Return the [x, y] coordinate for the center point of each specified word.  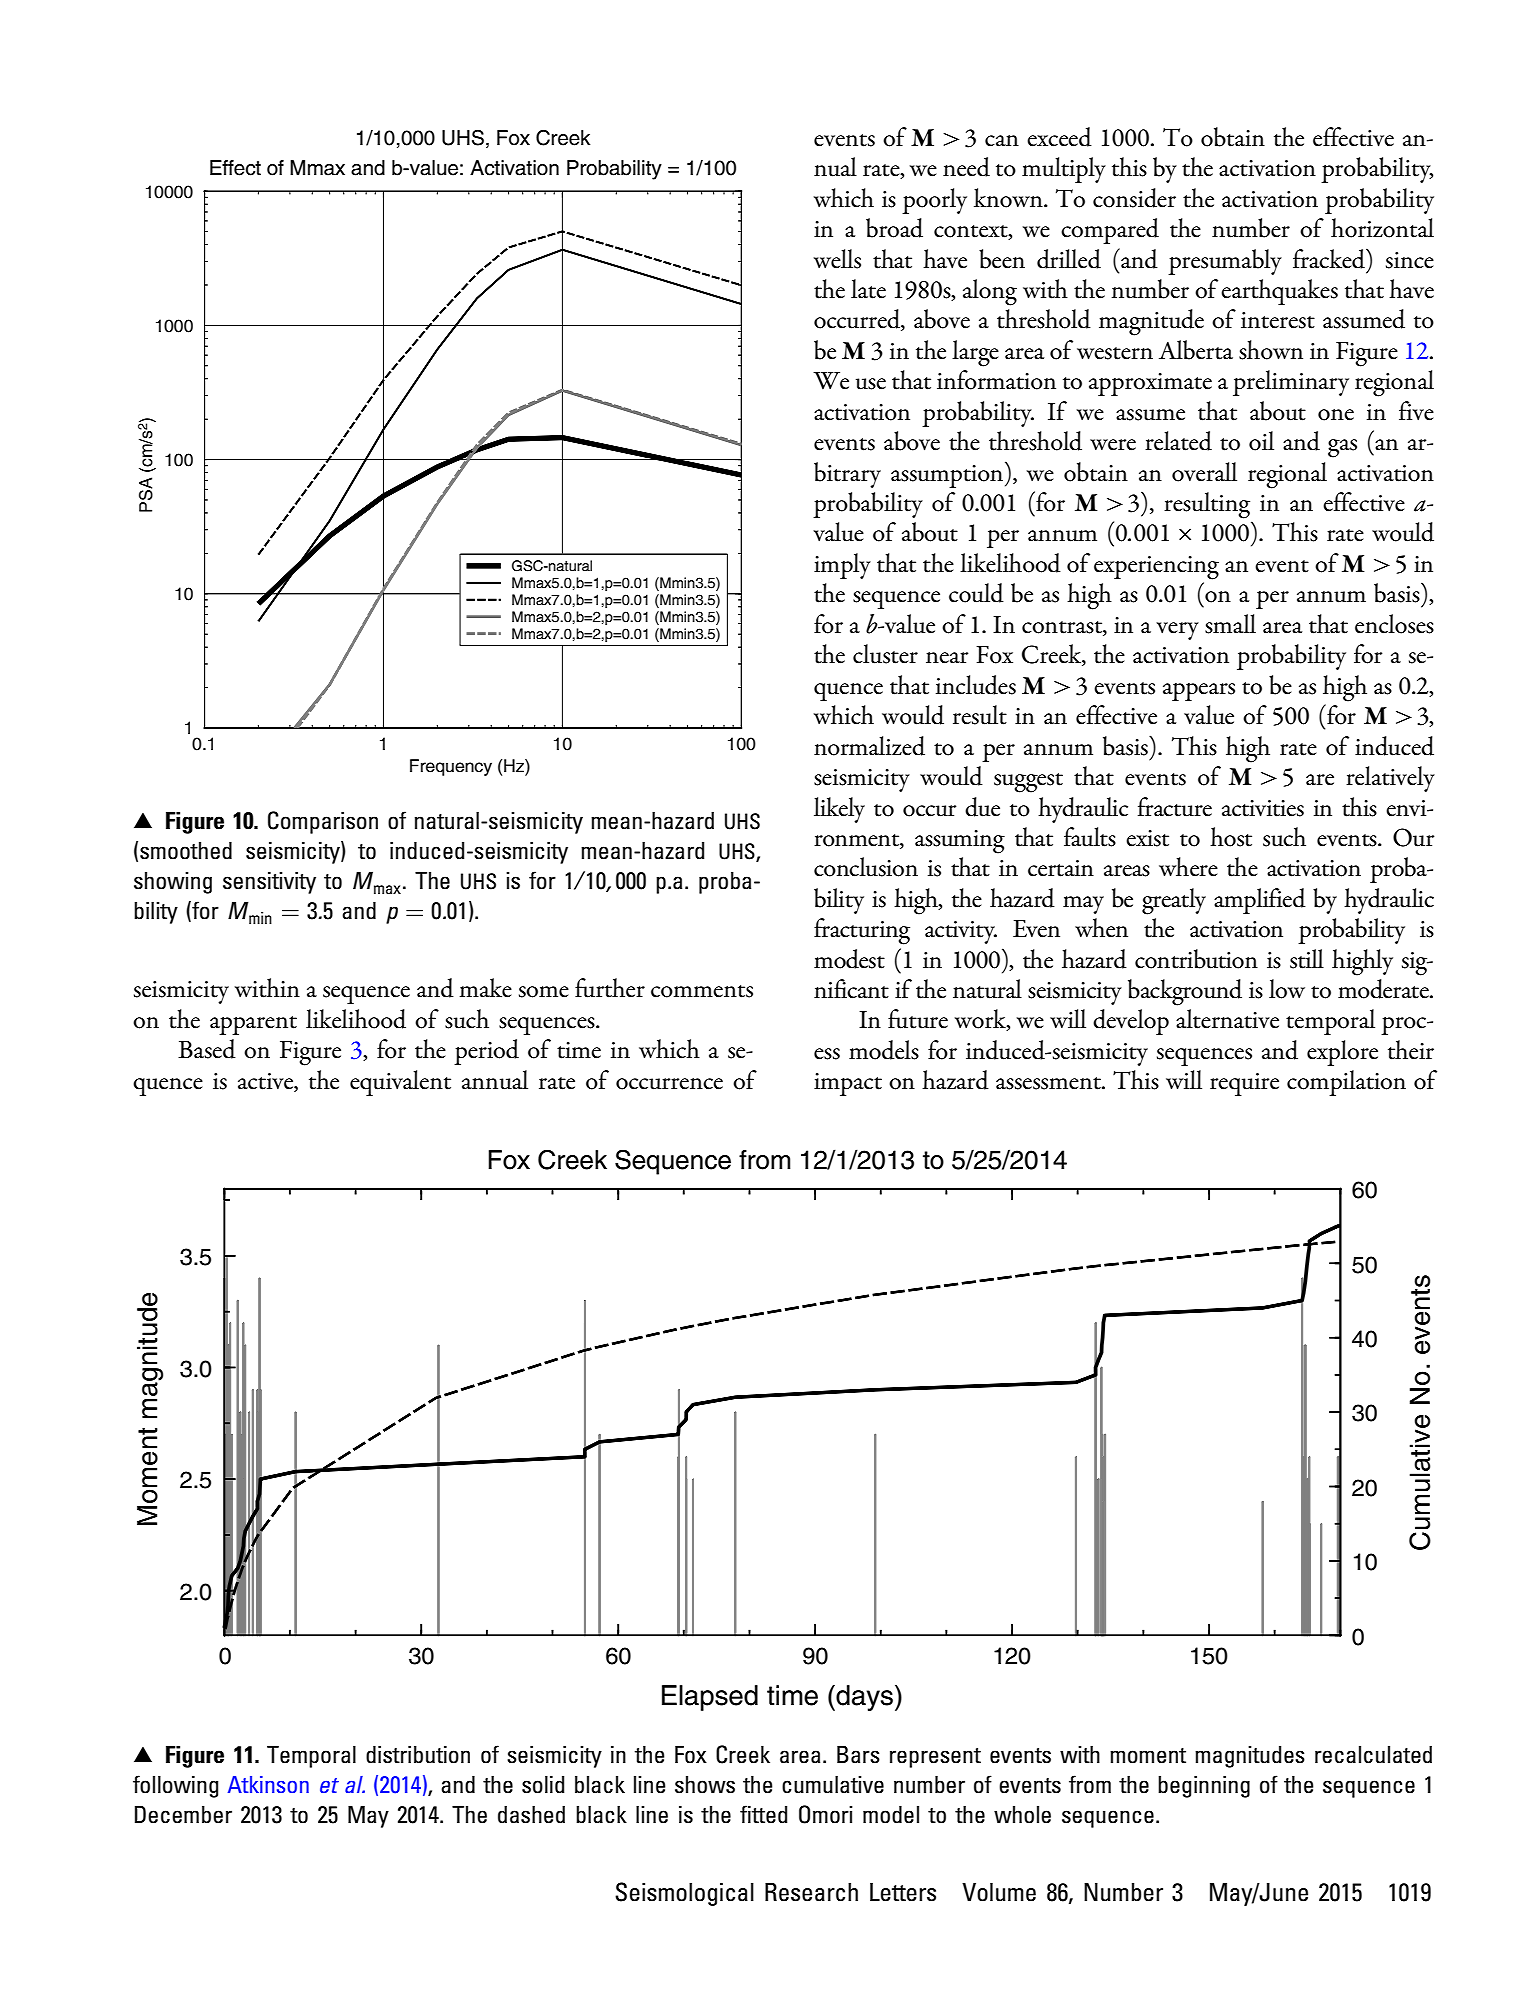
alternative [1227, 1019]
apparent [253, 1025]
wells [837, 259]
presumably [1225, 262]
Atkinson [268, 1784]
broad [894, 228]
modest [849, 959]
